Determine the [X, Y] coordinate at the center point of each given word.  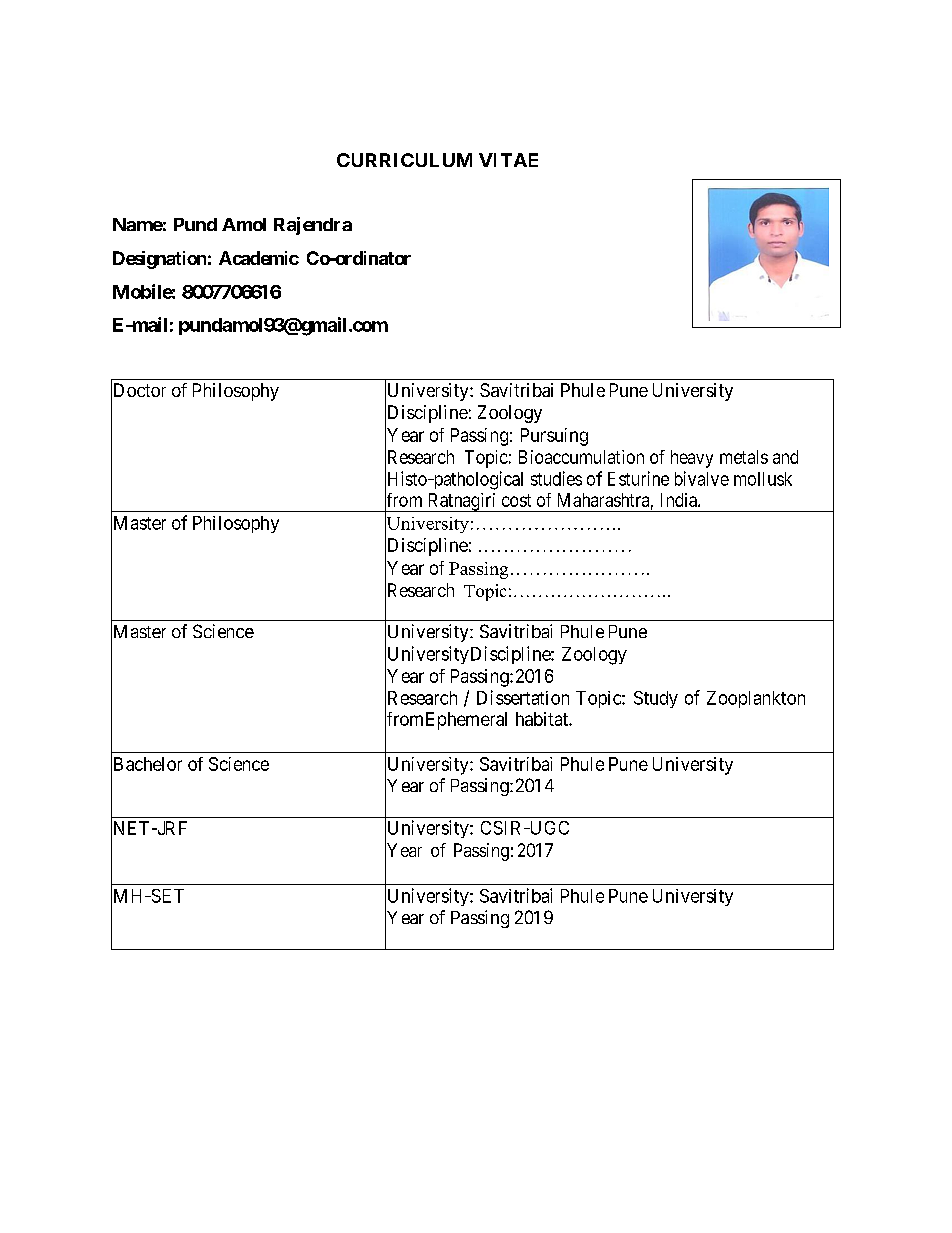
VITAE [508, 160]
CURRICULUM [404, 160]
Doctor [138, 391]
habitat [543, 719]
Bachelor [146, 764]
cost [516, 500]
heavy [692, 459]
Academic [259, 258]
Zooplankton [756, 699]
